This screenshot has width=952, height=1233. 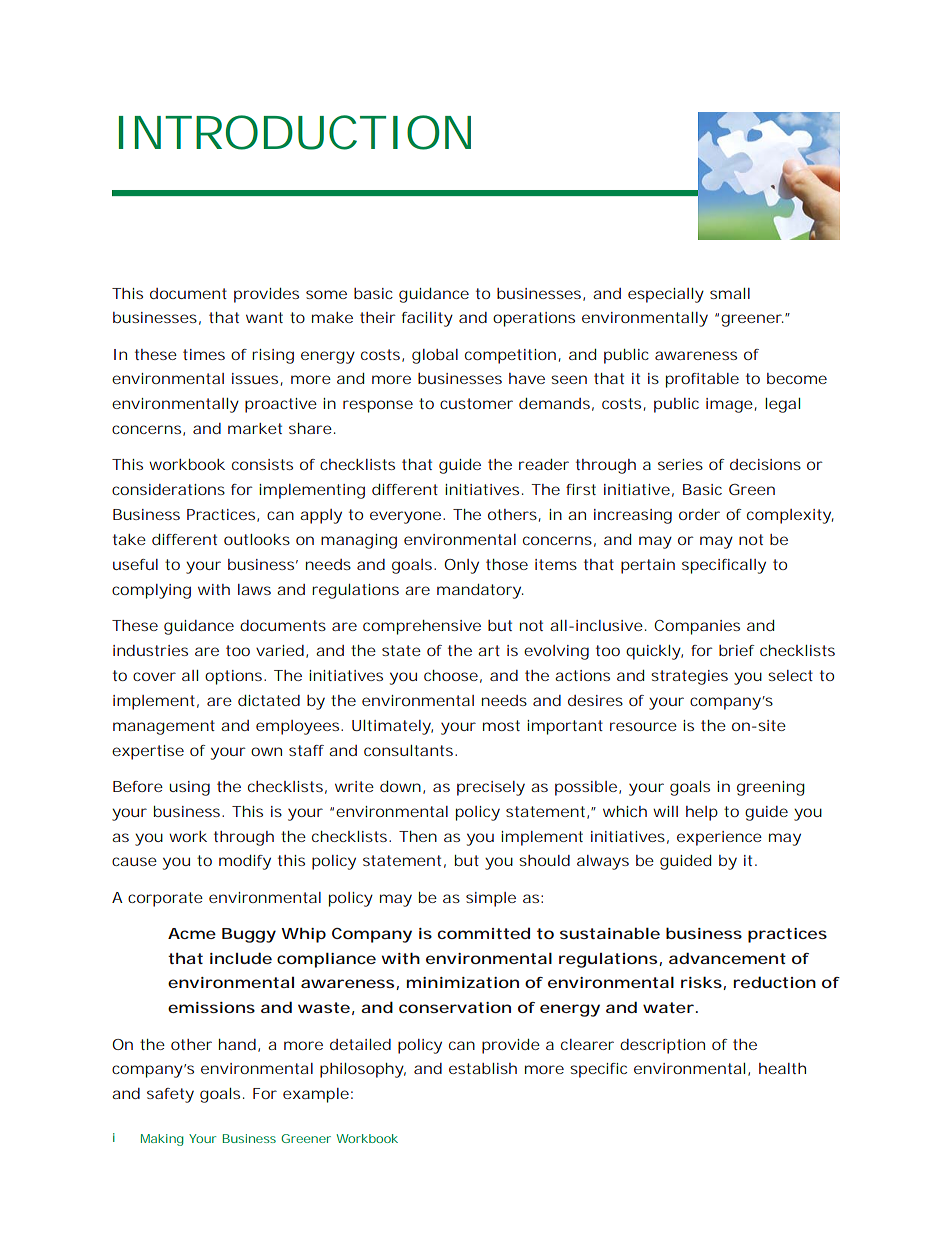 I want to click on facility, so click(x=427, y=319).
